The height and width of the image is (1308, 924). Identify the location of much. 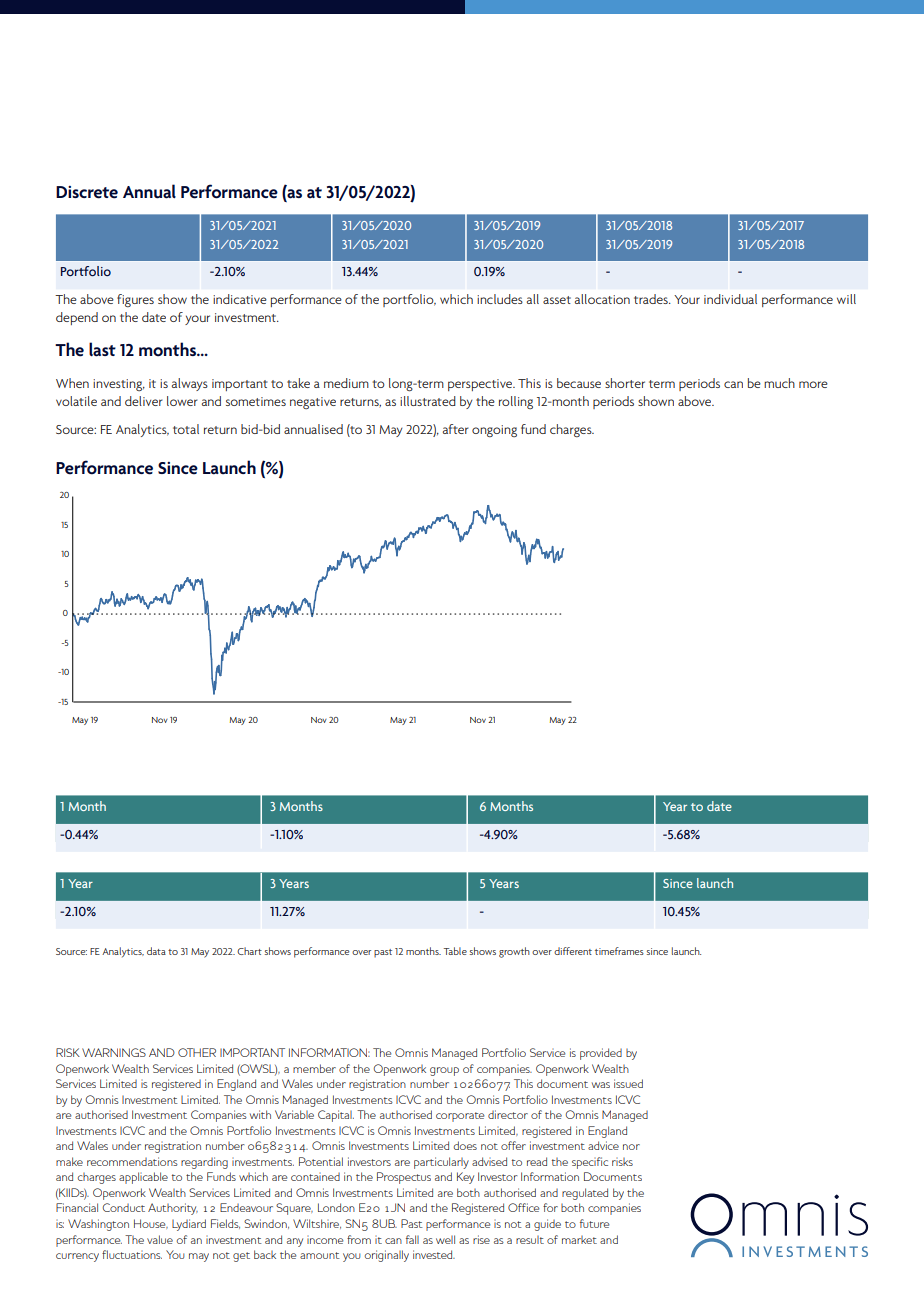
(779, 383).
